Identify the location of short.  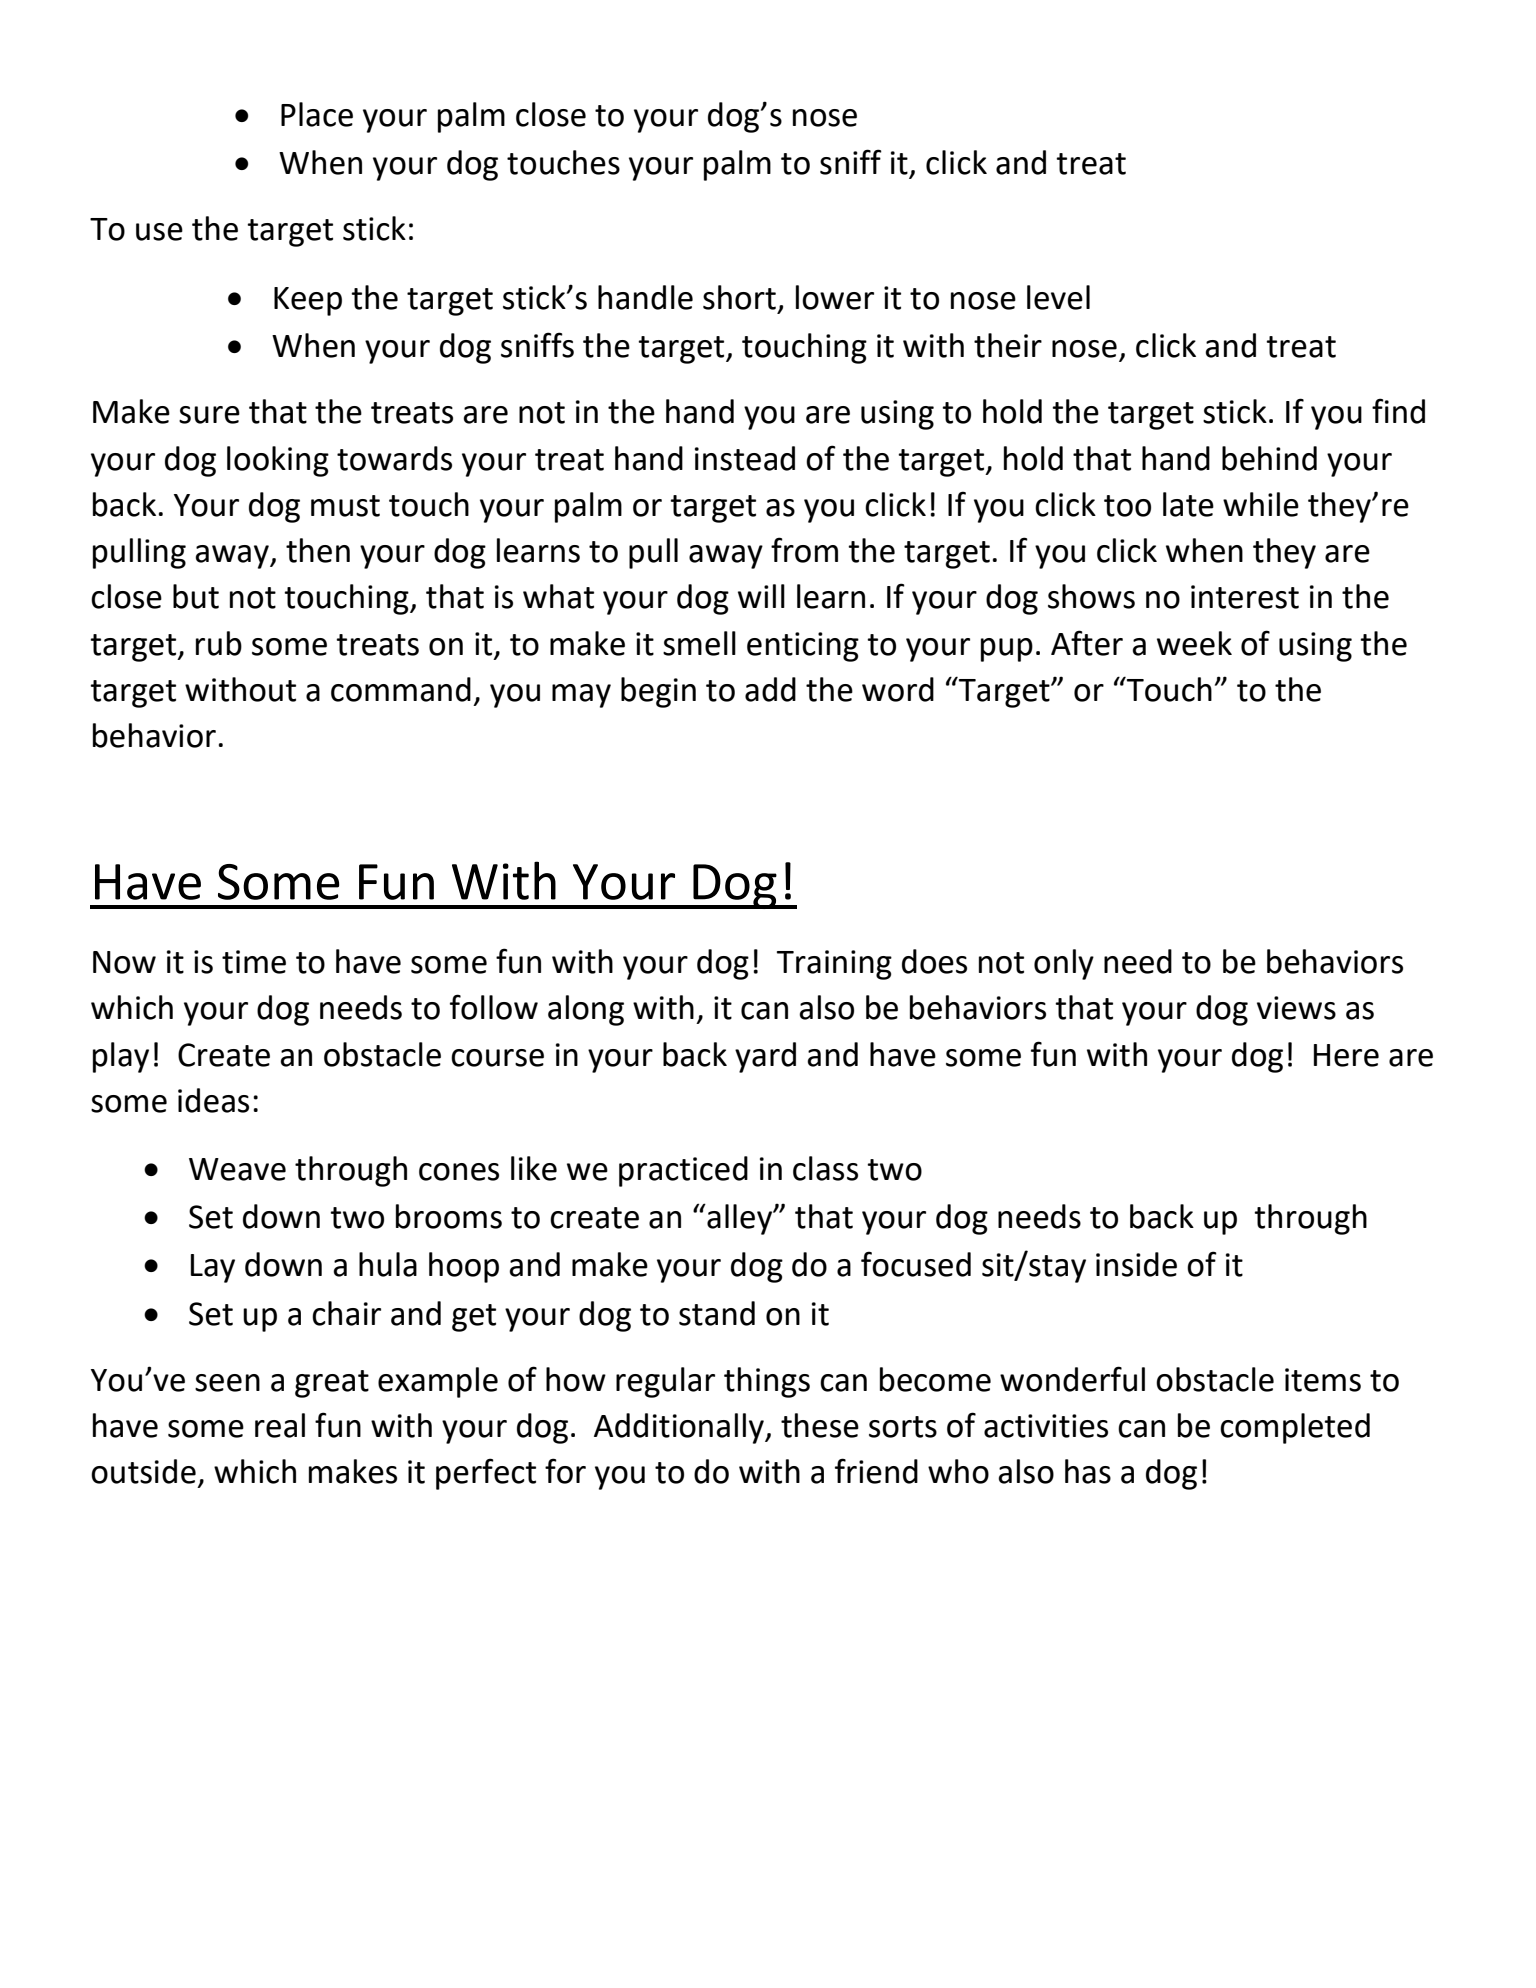
(739, 297).
